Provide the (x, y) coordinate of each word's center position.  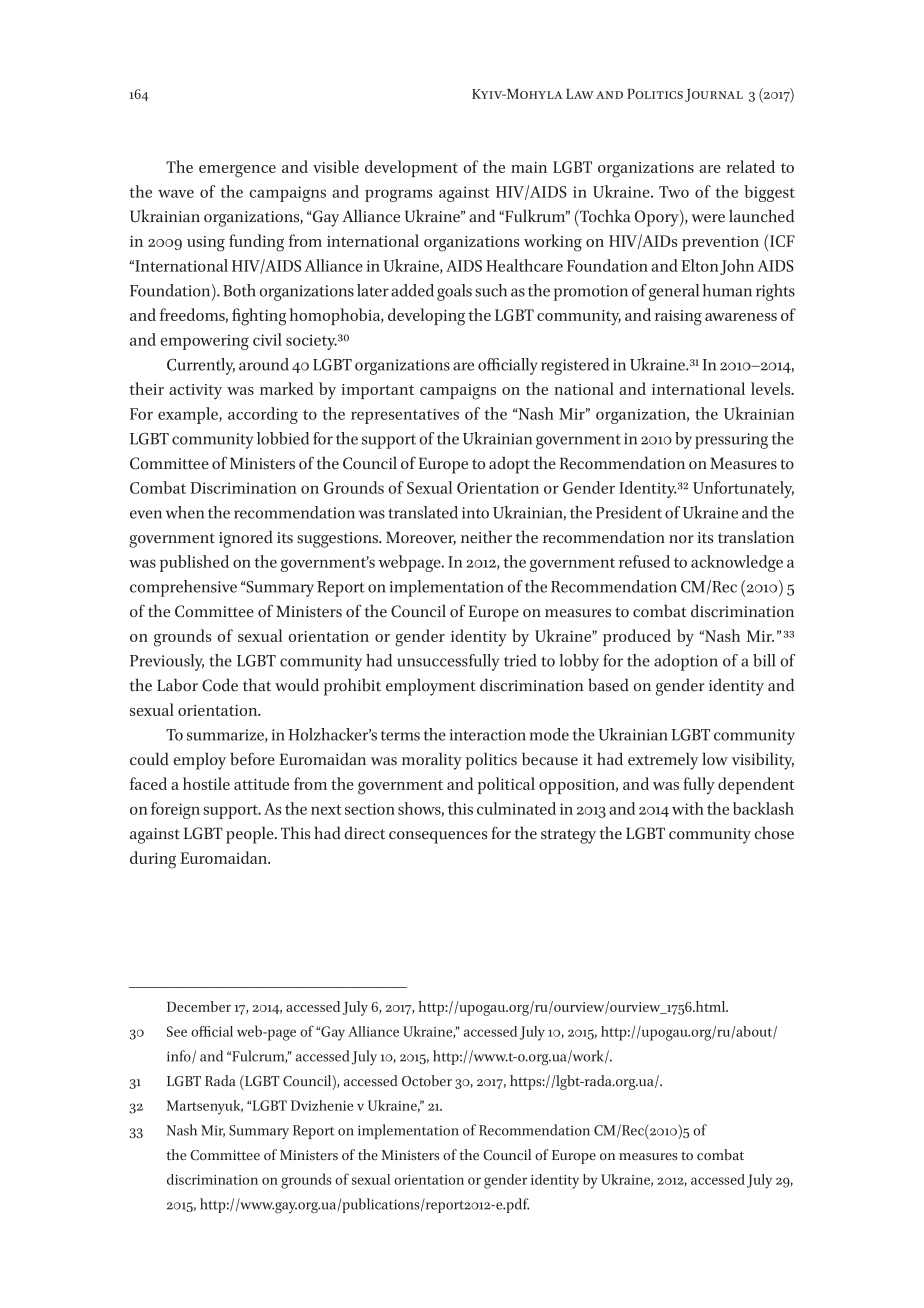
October (427, 1080)
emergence (237, 171)
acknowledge (737, 563)
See (177, 1031)
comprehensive (183, 588)
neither (486, 537)
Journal (714, 95)
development (411, 168)
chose (774, 833)
